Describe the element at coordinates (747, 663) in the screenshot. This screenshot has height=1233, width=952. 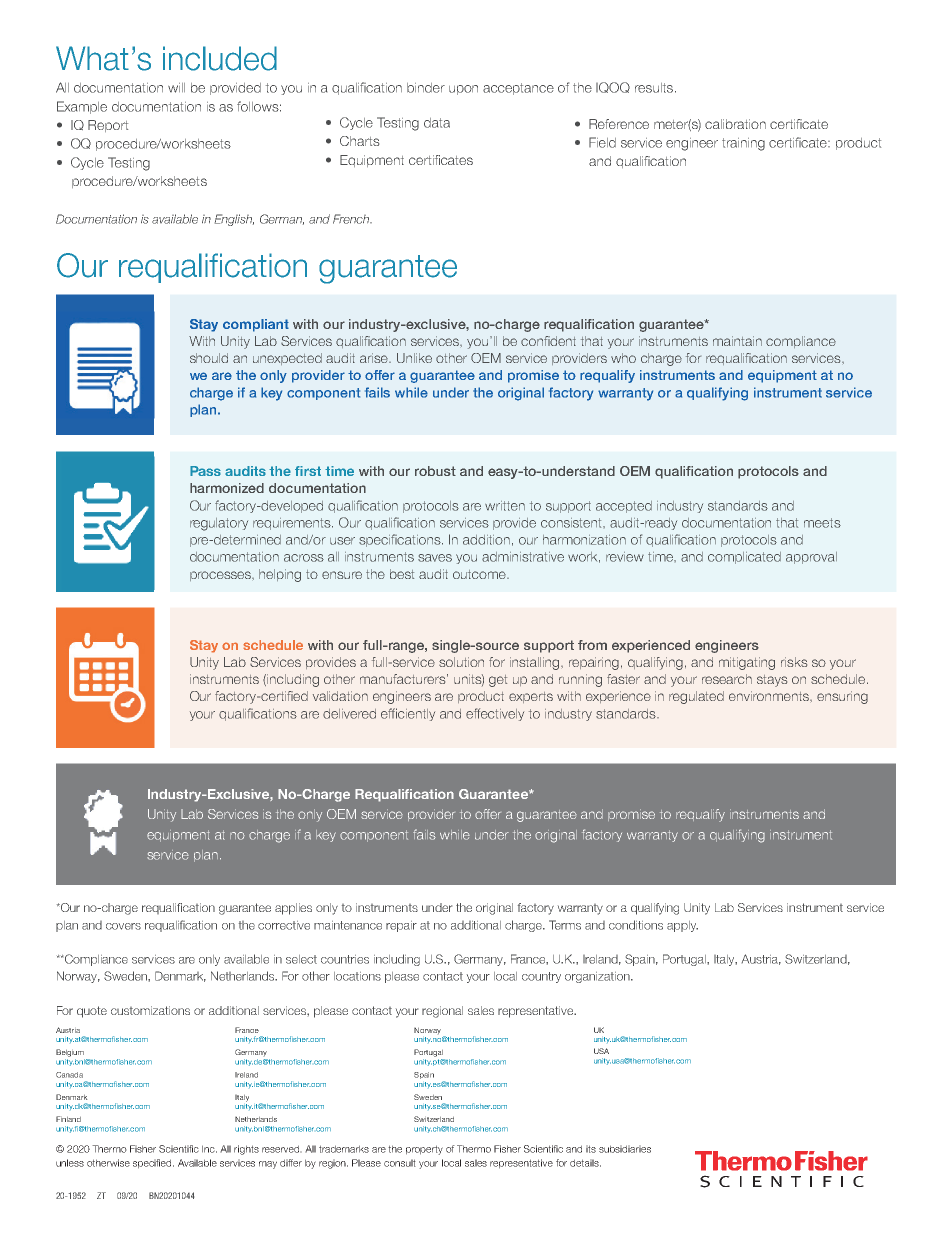
I see `mitigating` at that location.
